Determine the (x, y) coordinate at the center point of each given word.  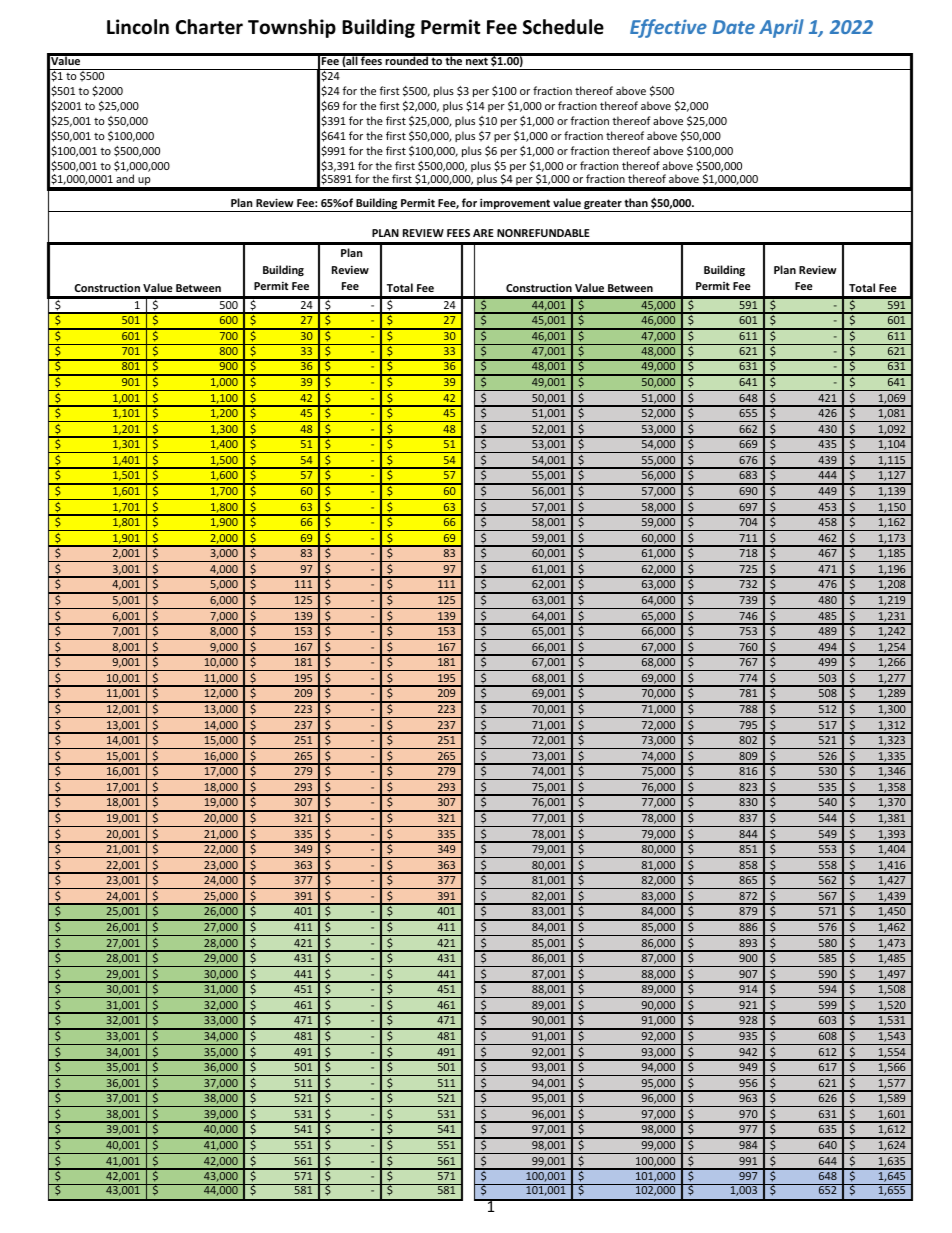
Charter (209, 27)
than (636, 202)
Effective (668, 28)
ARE (483, 233)
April (781, 28)
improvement (515, 205)
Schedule (563, 27)
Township (292, 28)
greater (603, 205)
